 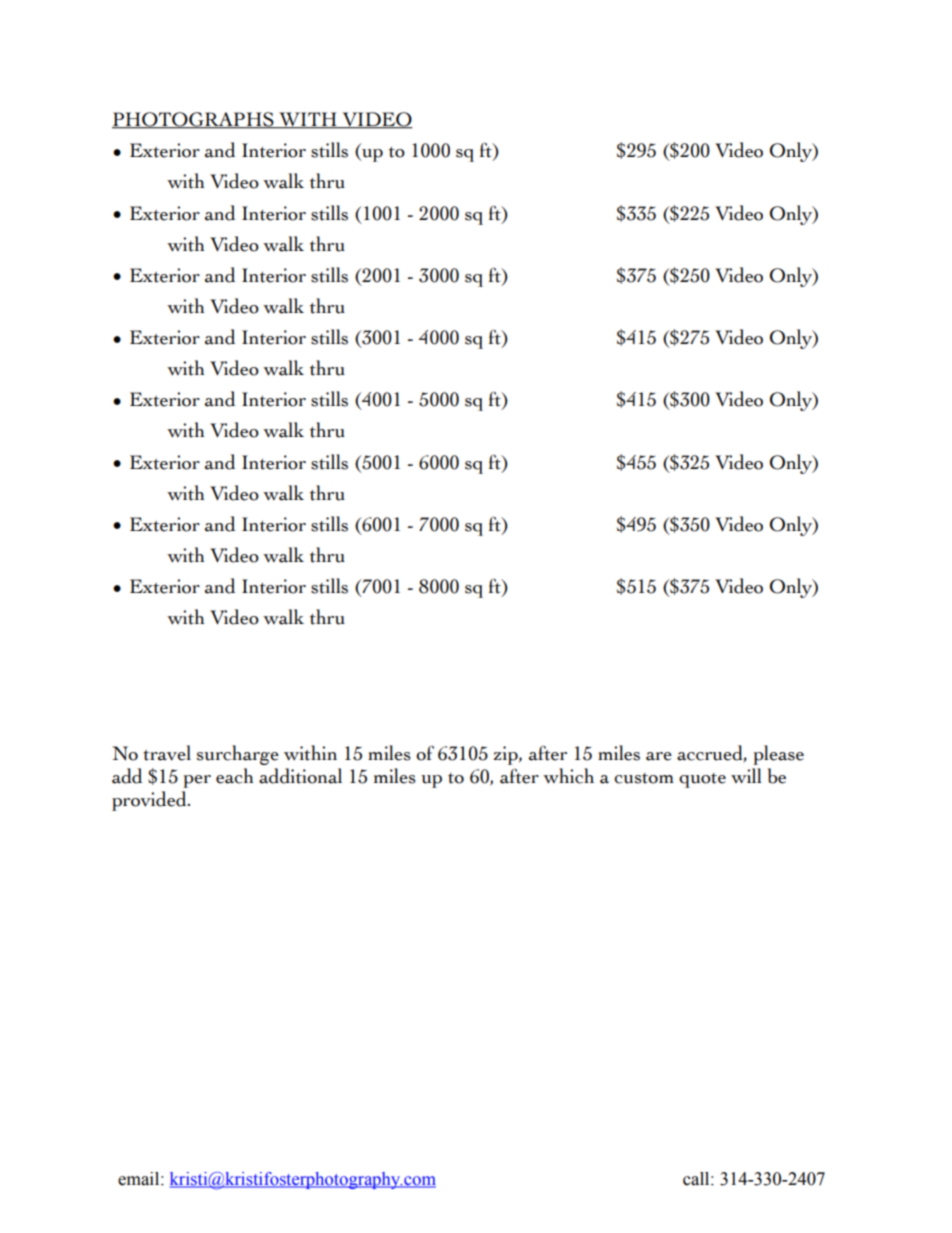 What do you see at coordinates (746, 775) in the image?
I see `will` at bounding box center [746, 775].
